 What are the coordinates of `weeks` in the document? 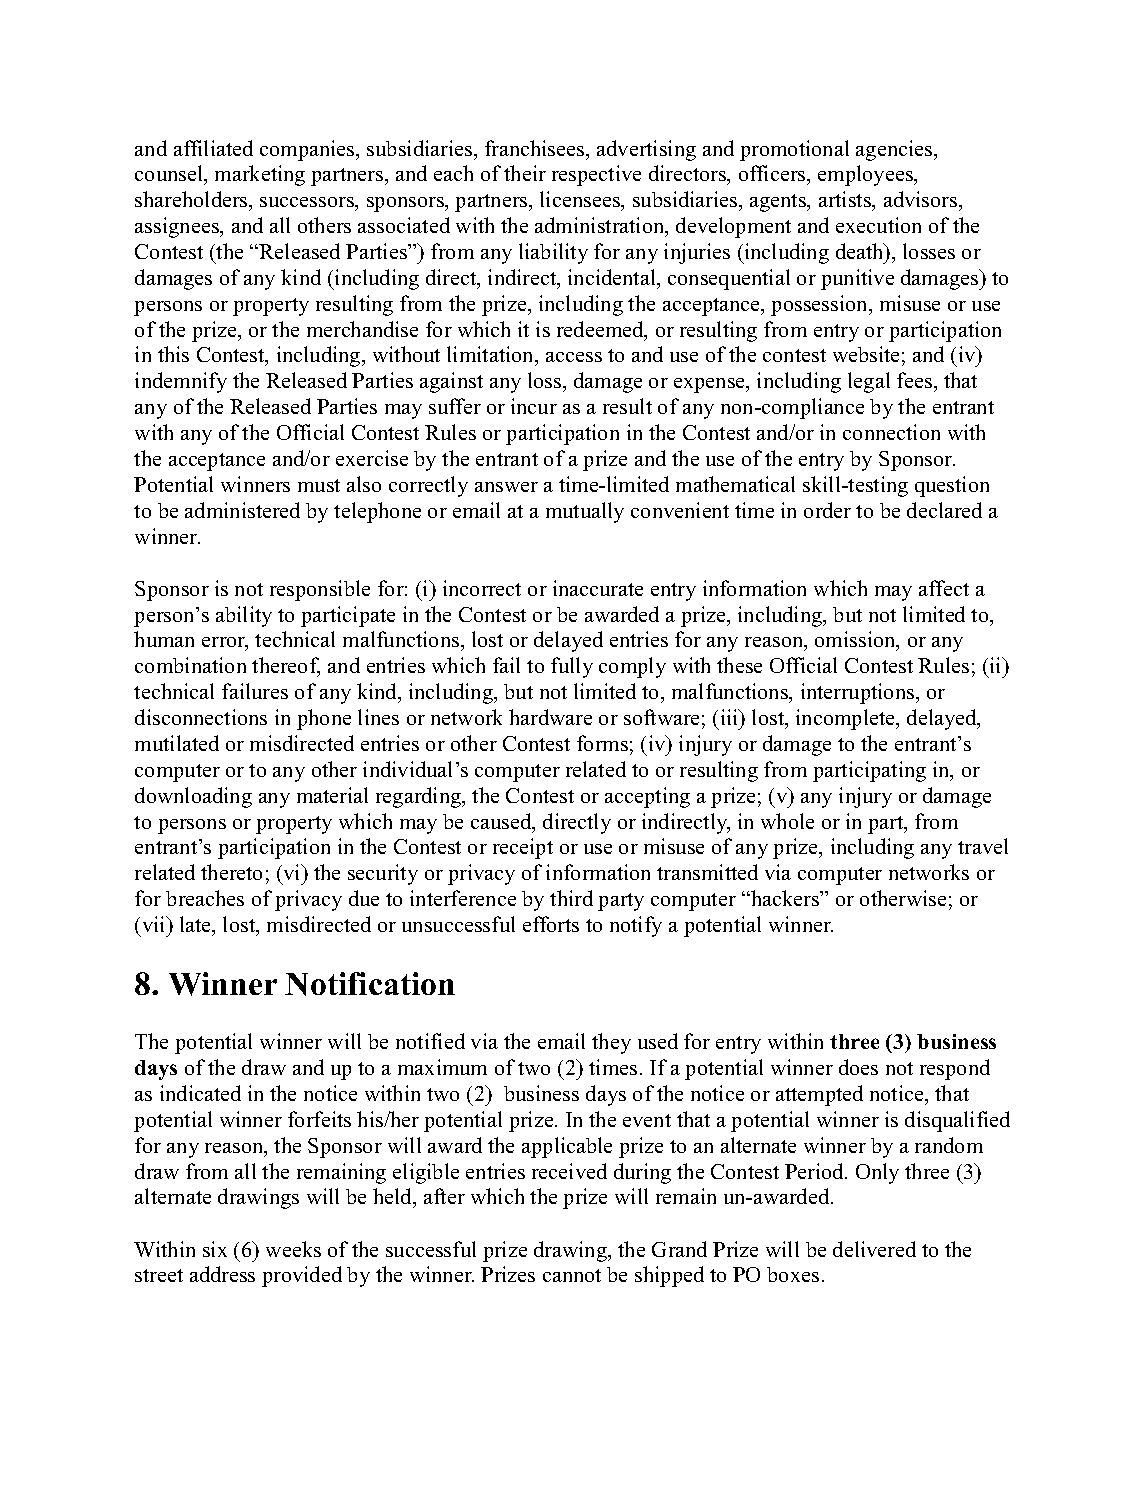 It's located at (293, 1249).
